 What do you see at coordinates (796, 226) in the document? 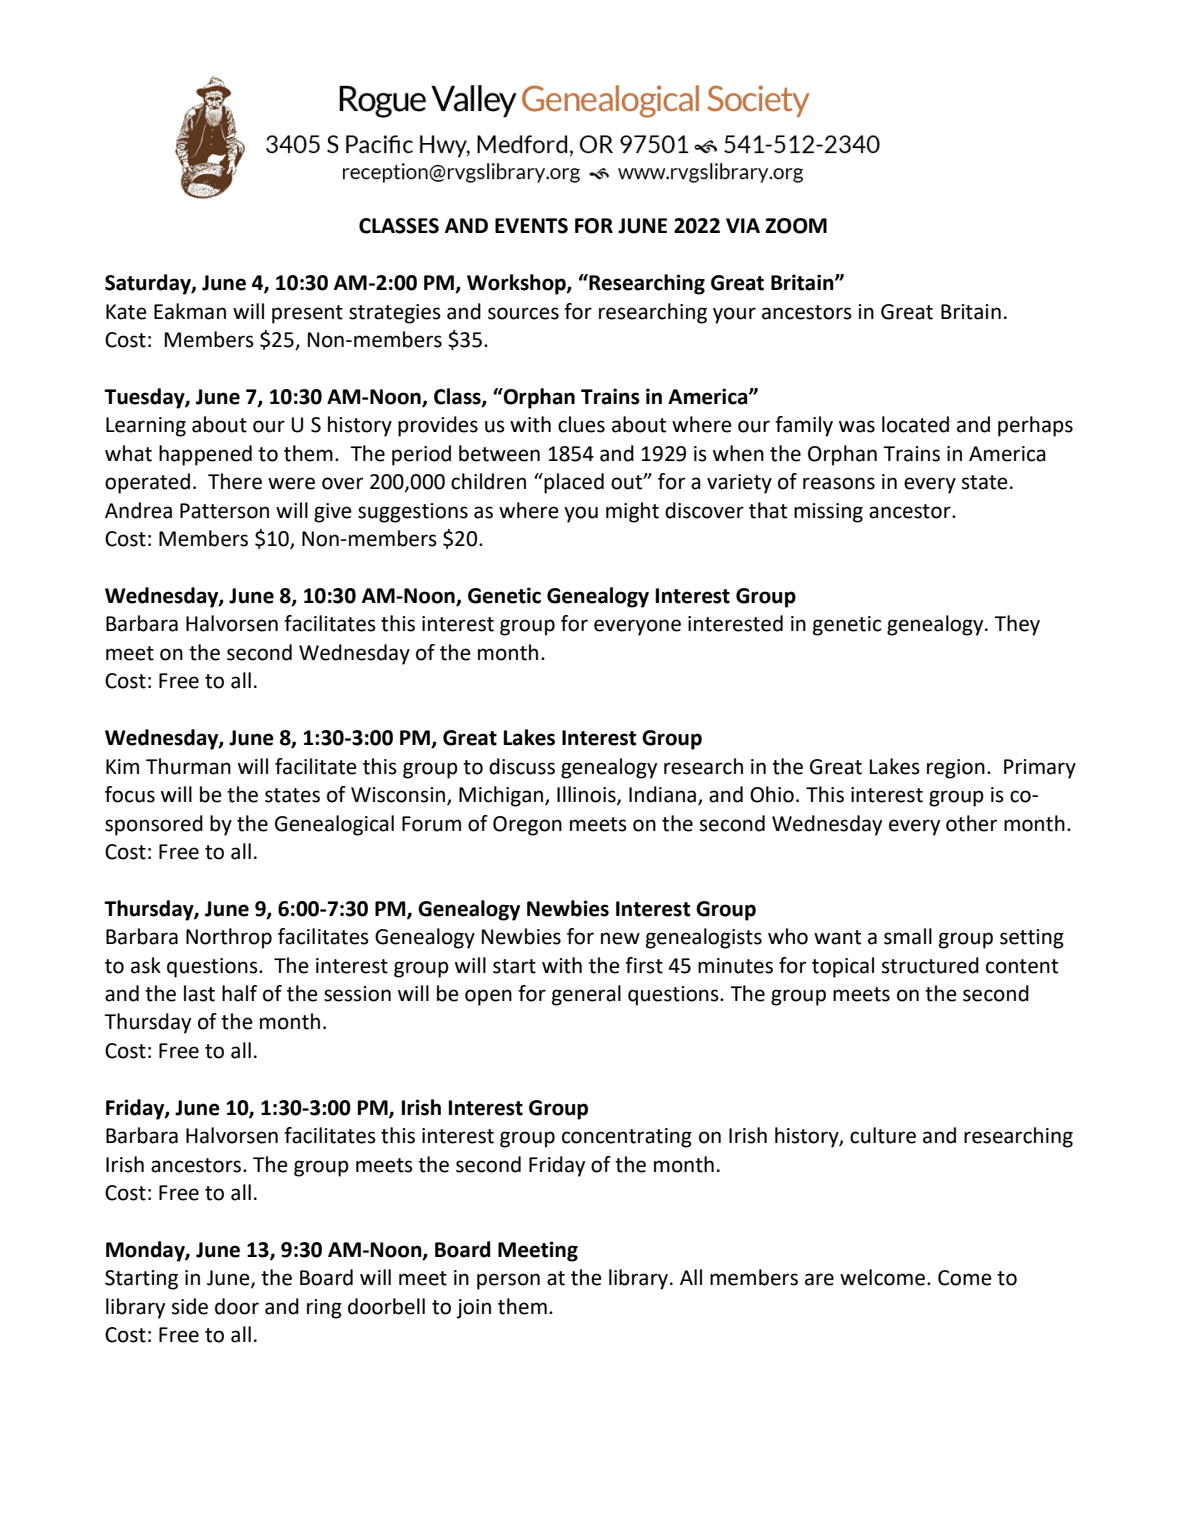
I see `ZOOM` at bounding box center [796, 226].
